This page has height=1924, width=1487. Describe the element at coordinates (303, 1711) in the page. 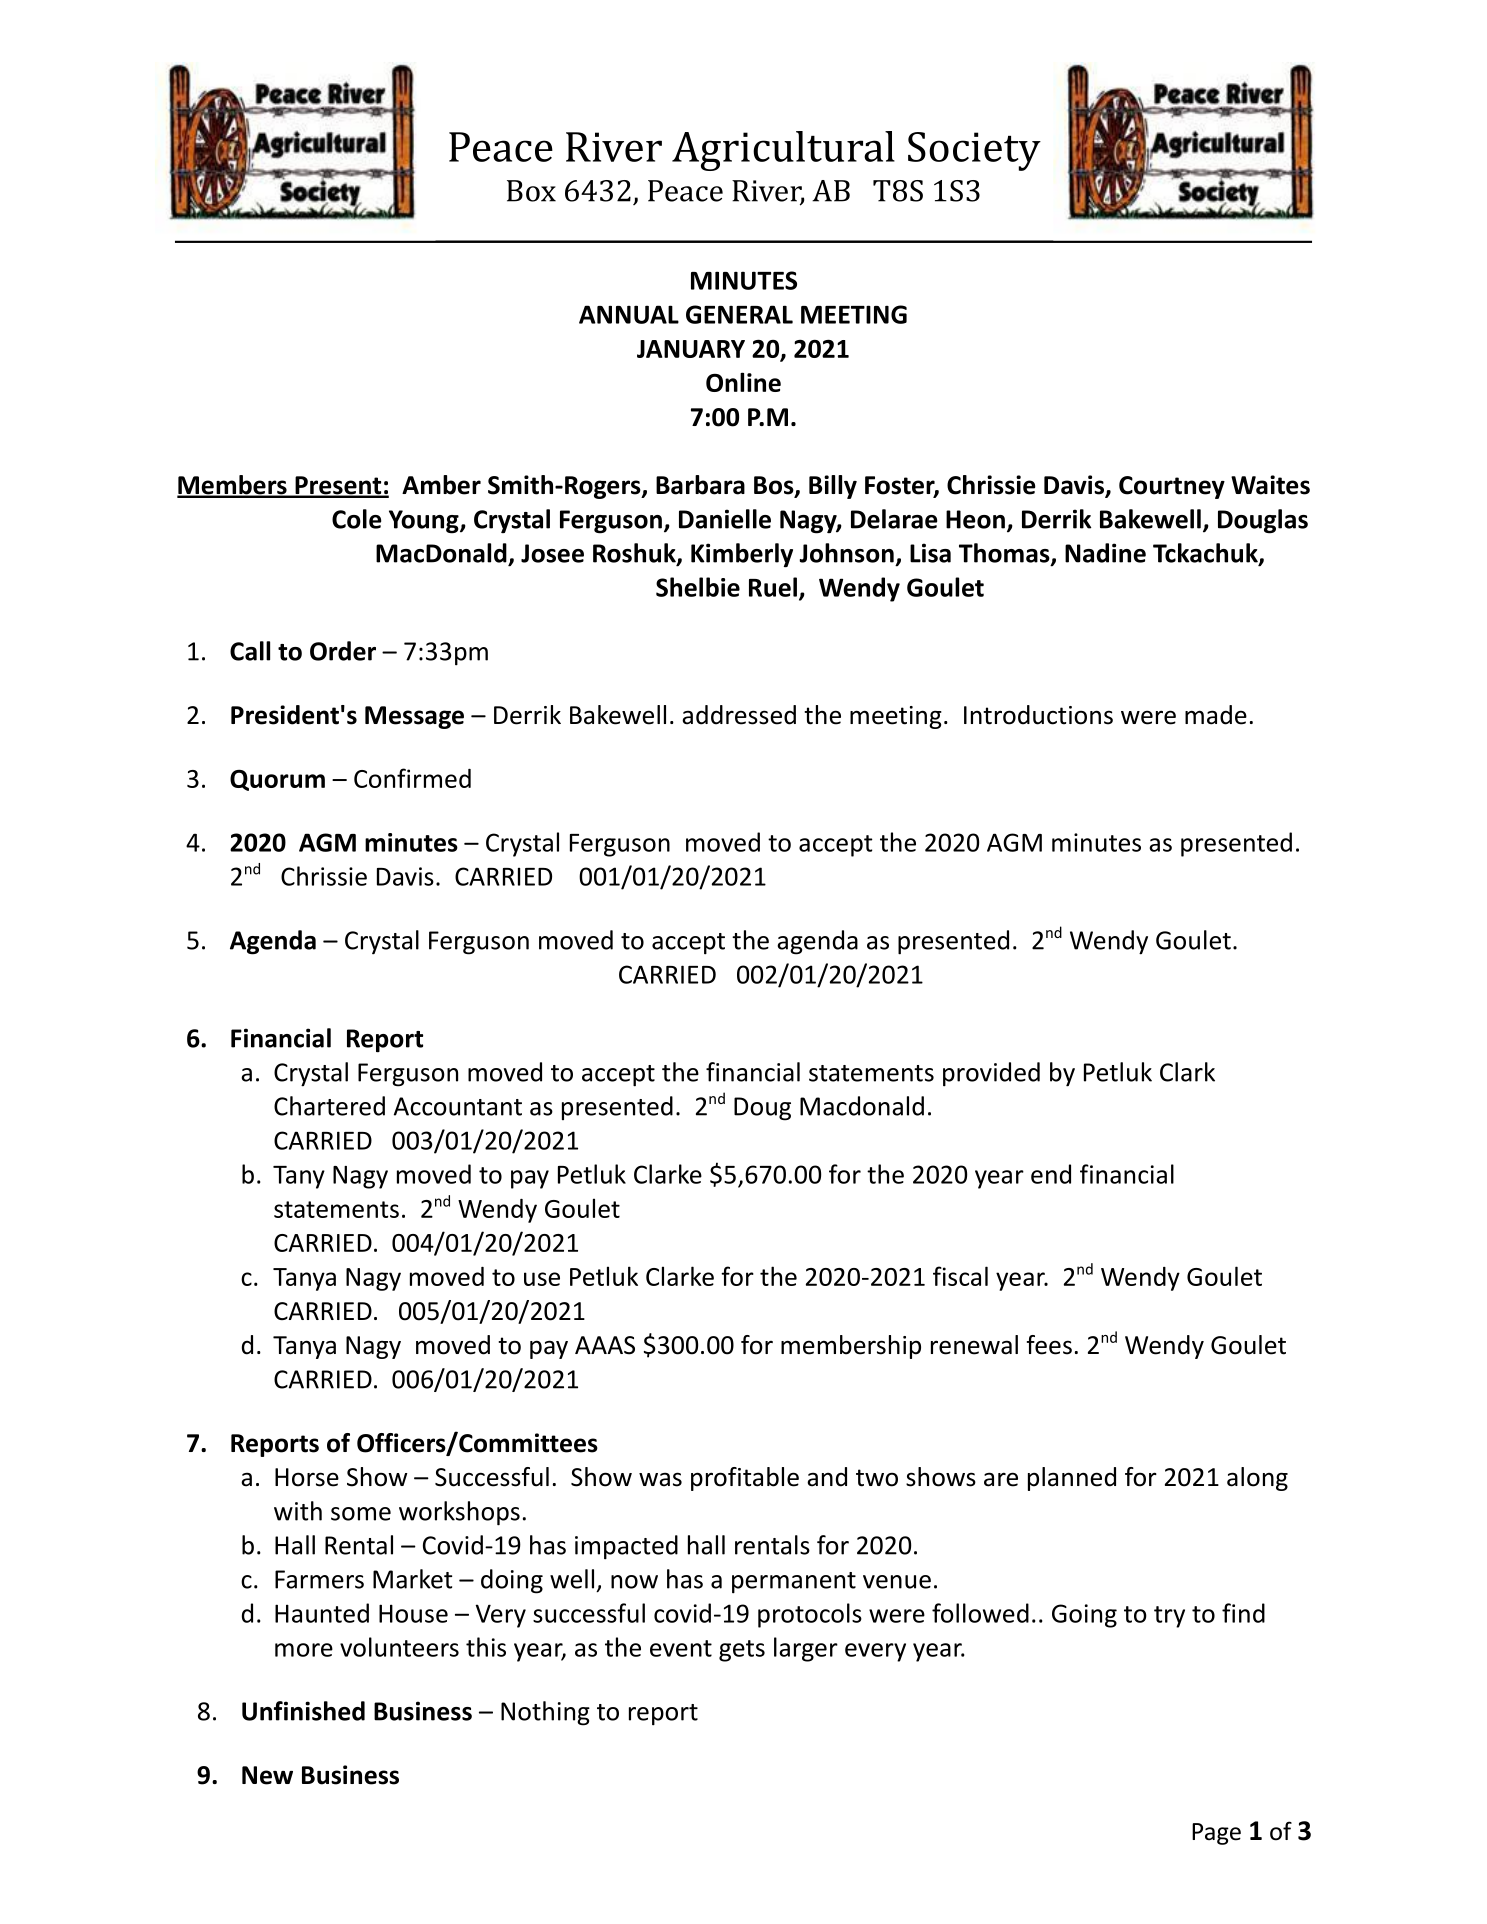

I see `Unfinished` at that location.
